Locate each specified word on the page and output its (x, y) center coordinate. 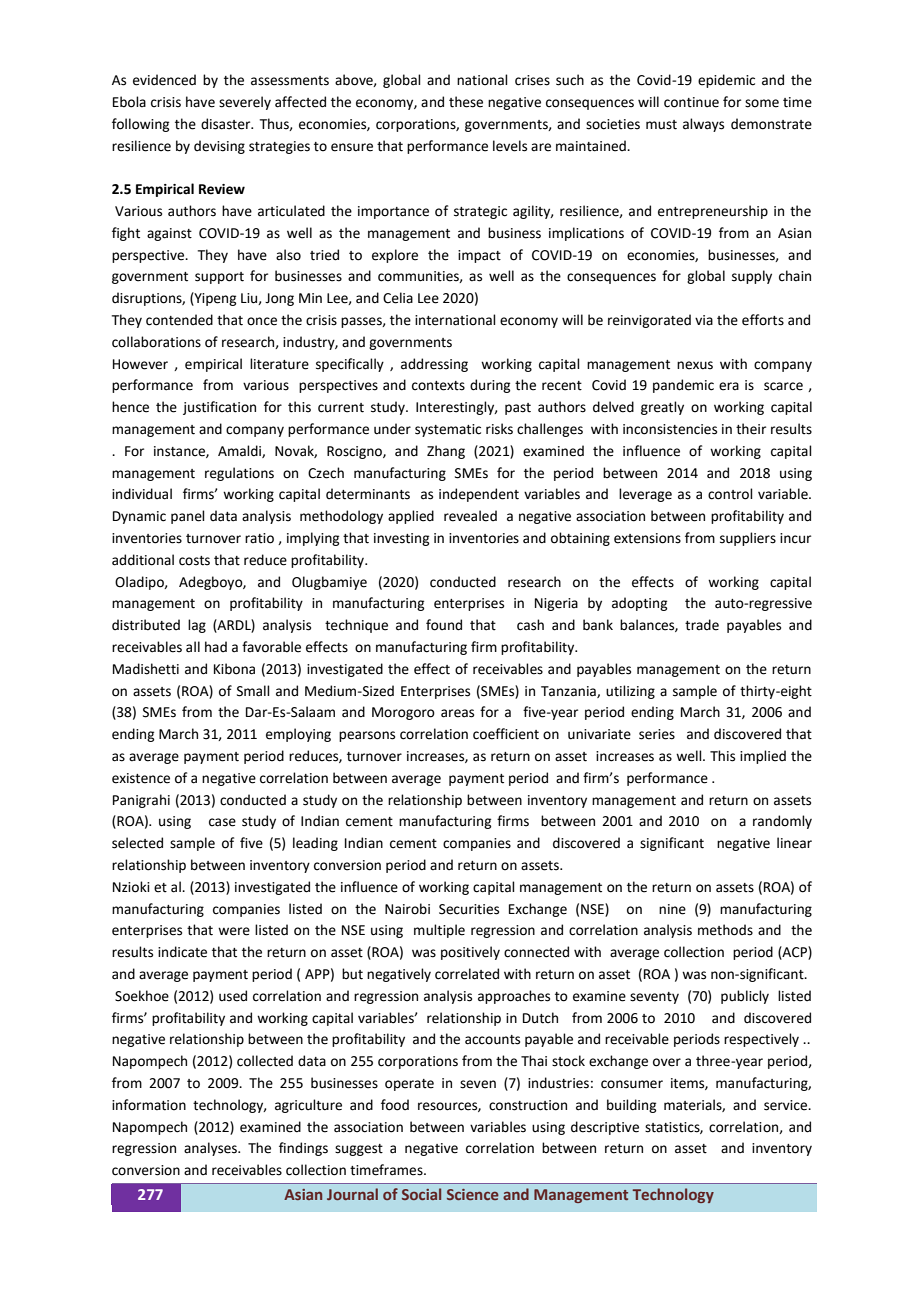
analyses (211, 1149)
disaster (227, 124)
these (466, 102)
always (703, 125)
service (787, 1105)
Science (473, 1194)
